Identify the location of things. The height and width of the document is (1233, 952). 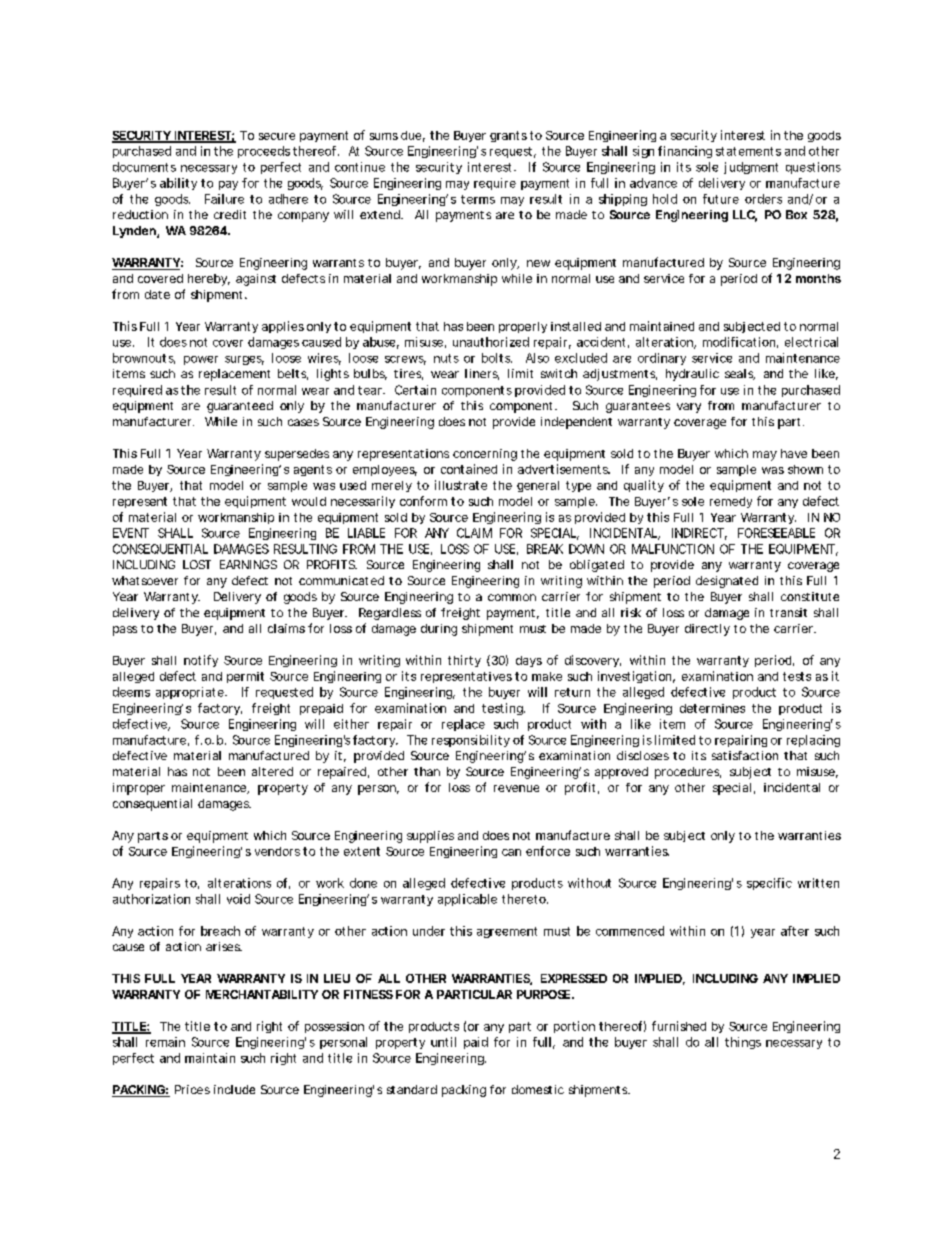
(743, 1043).
